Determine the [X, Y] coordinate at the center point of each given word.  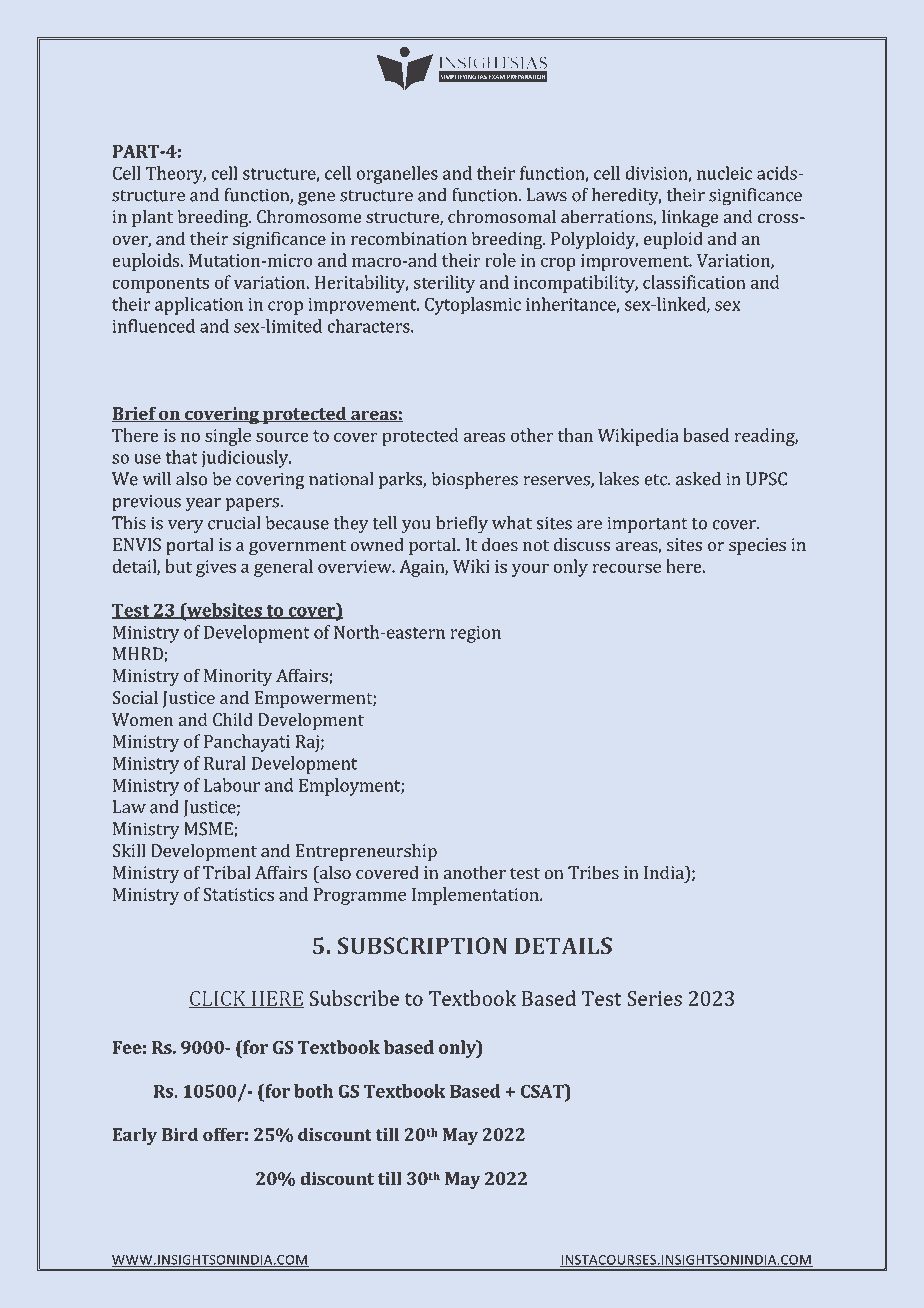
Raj [307, 743]
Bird [180, 1134]
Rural [225, 763]
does [499, 544]
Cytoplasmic [473, 306]
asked [698, 479]
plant [152, 218]
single [228, 437]
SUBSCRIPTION [422, 945]
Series [654, 998]
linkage [690, 218]
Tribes [593, 872]
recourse [626, 568]
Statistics [239, 894]
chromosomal [502, 216]
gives [216, 568]
